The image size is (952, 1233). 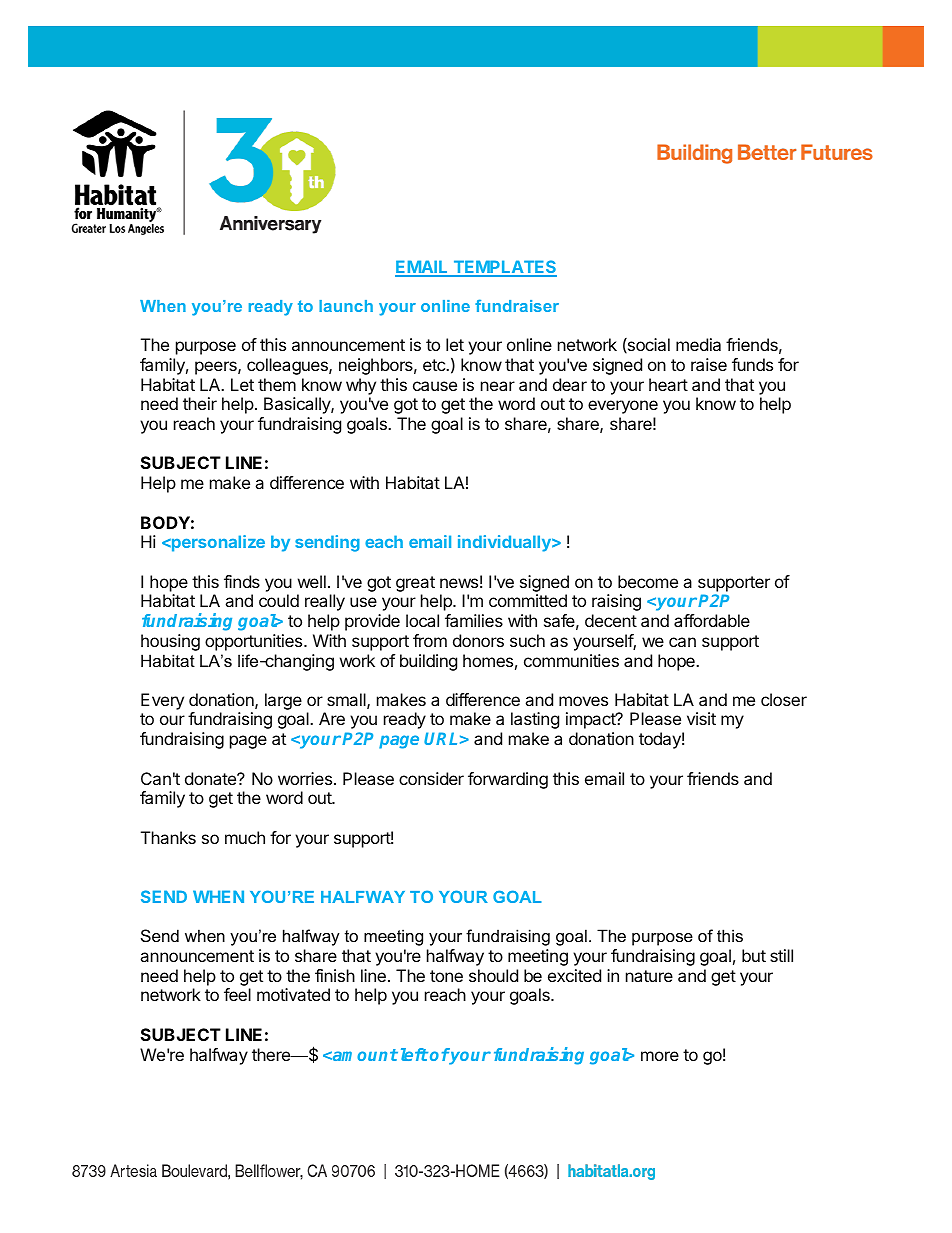 What do you see at coordinates (698, 344) in the image?
I see `media` at bounding box center [698, 344].
